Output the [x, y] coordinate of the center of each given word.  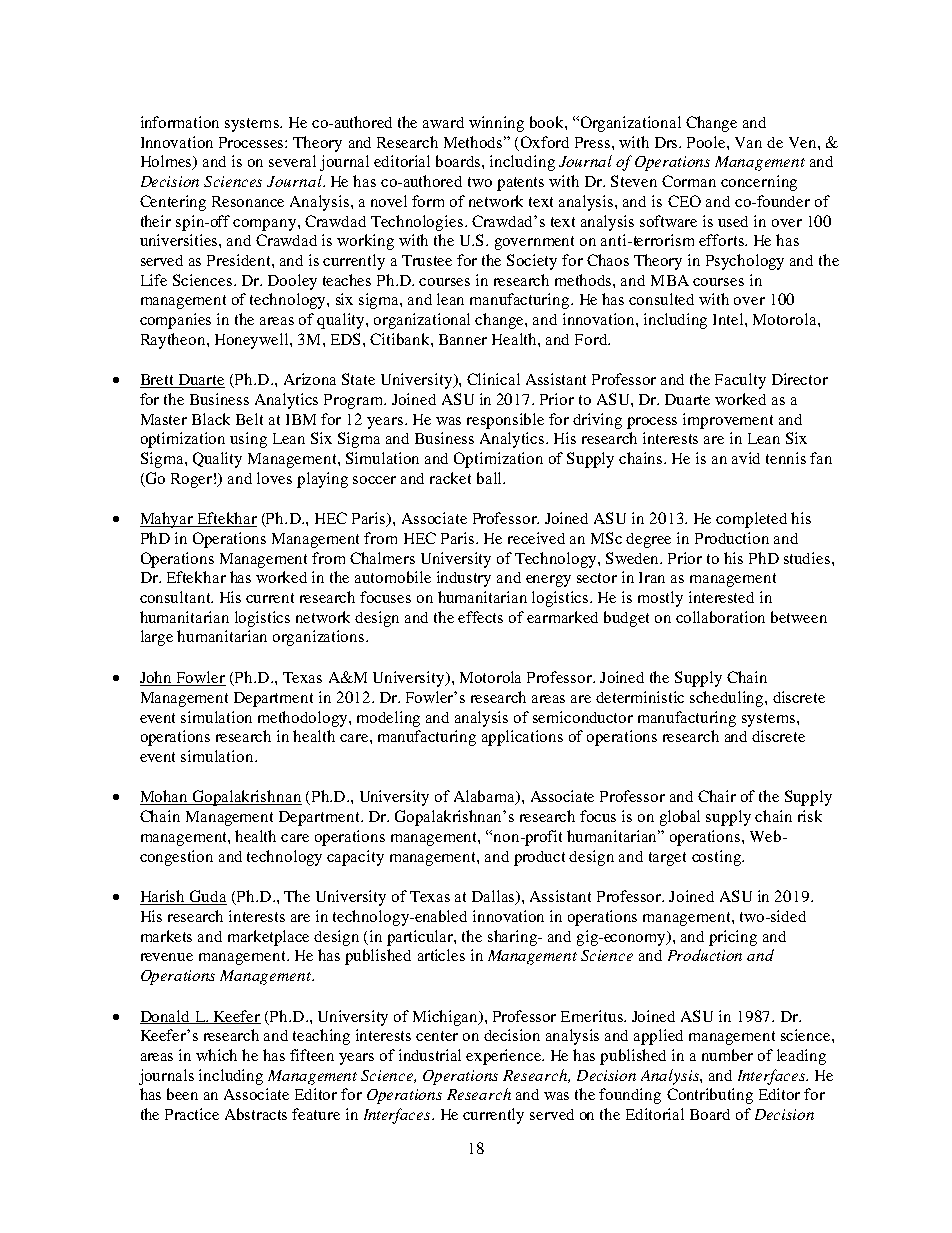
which [216, 1055]
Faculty [740, 381]
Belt [249, 419]
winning [496, 124]
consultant [176, 597]
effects [480, 617]
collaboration [720, 617]
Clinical [493, 379]
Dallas [495, 897]
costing [717, 858]
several [292, 161]
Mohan [165, 797]
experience [505, 1057]
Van [748, 142]
